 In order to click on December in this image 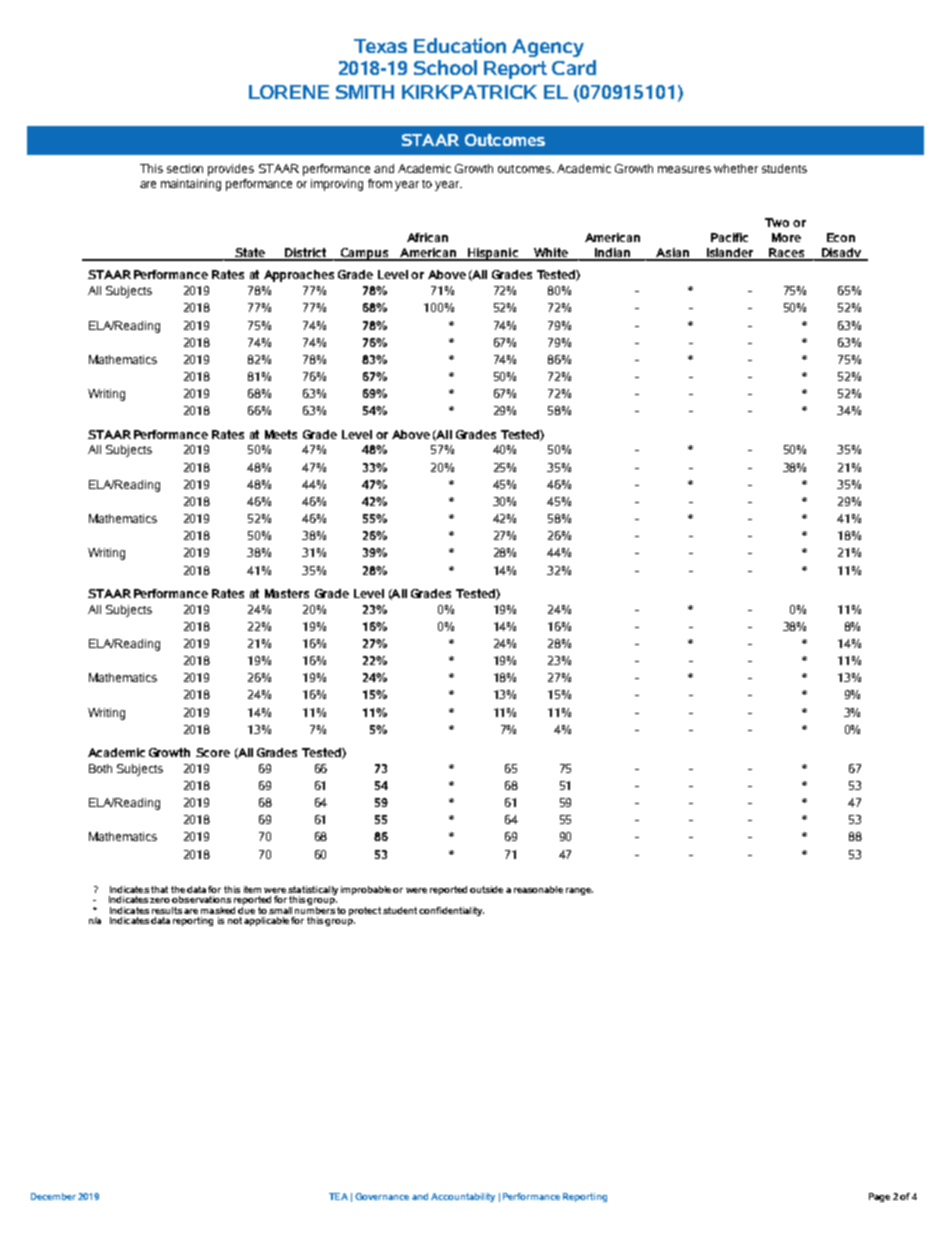, I will do `click(53, 1196)`.
